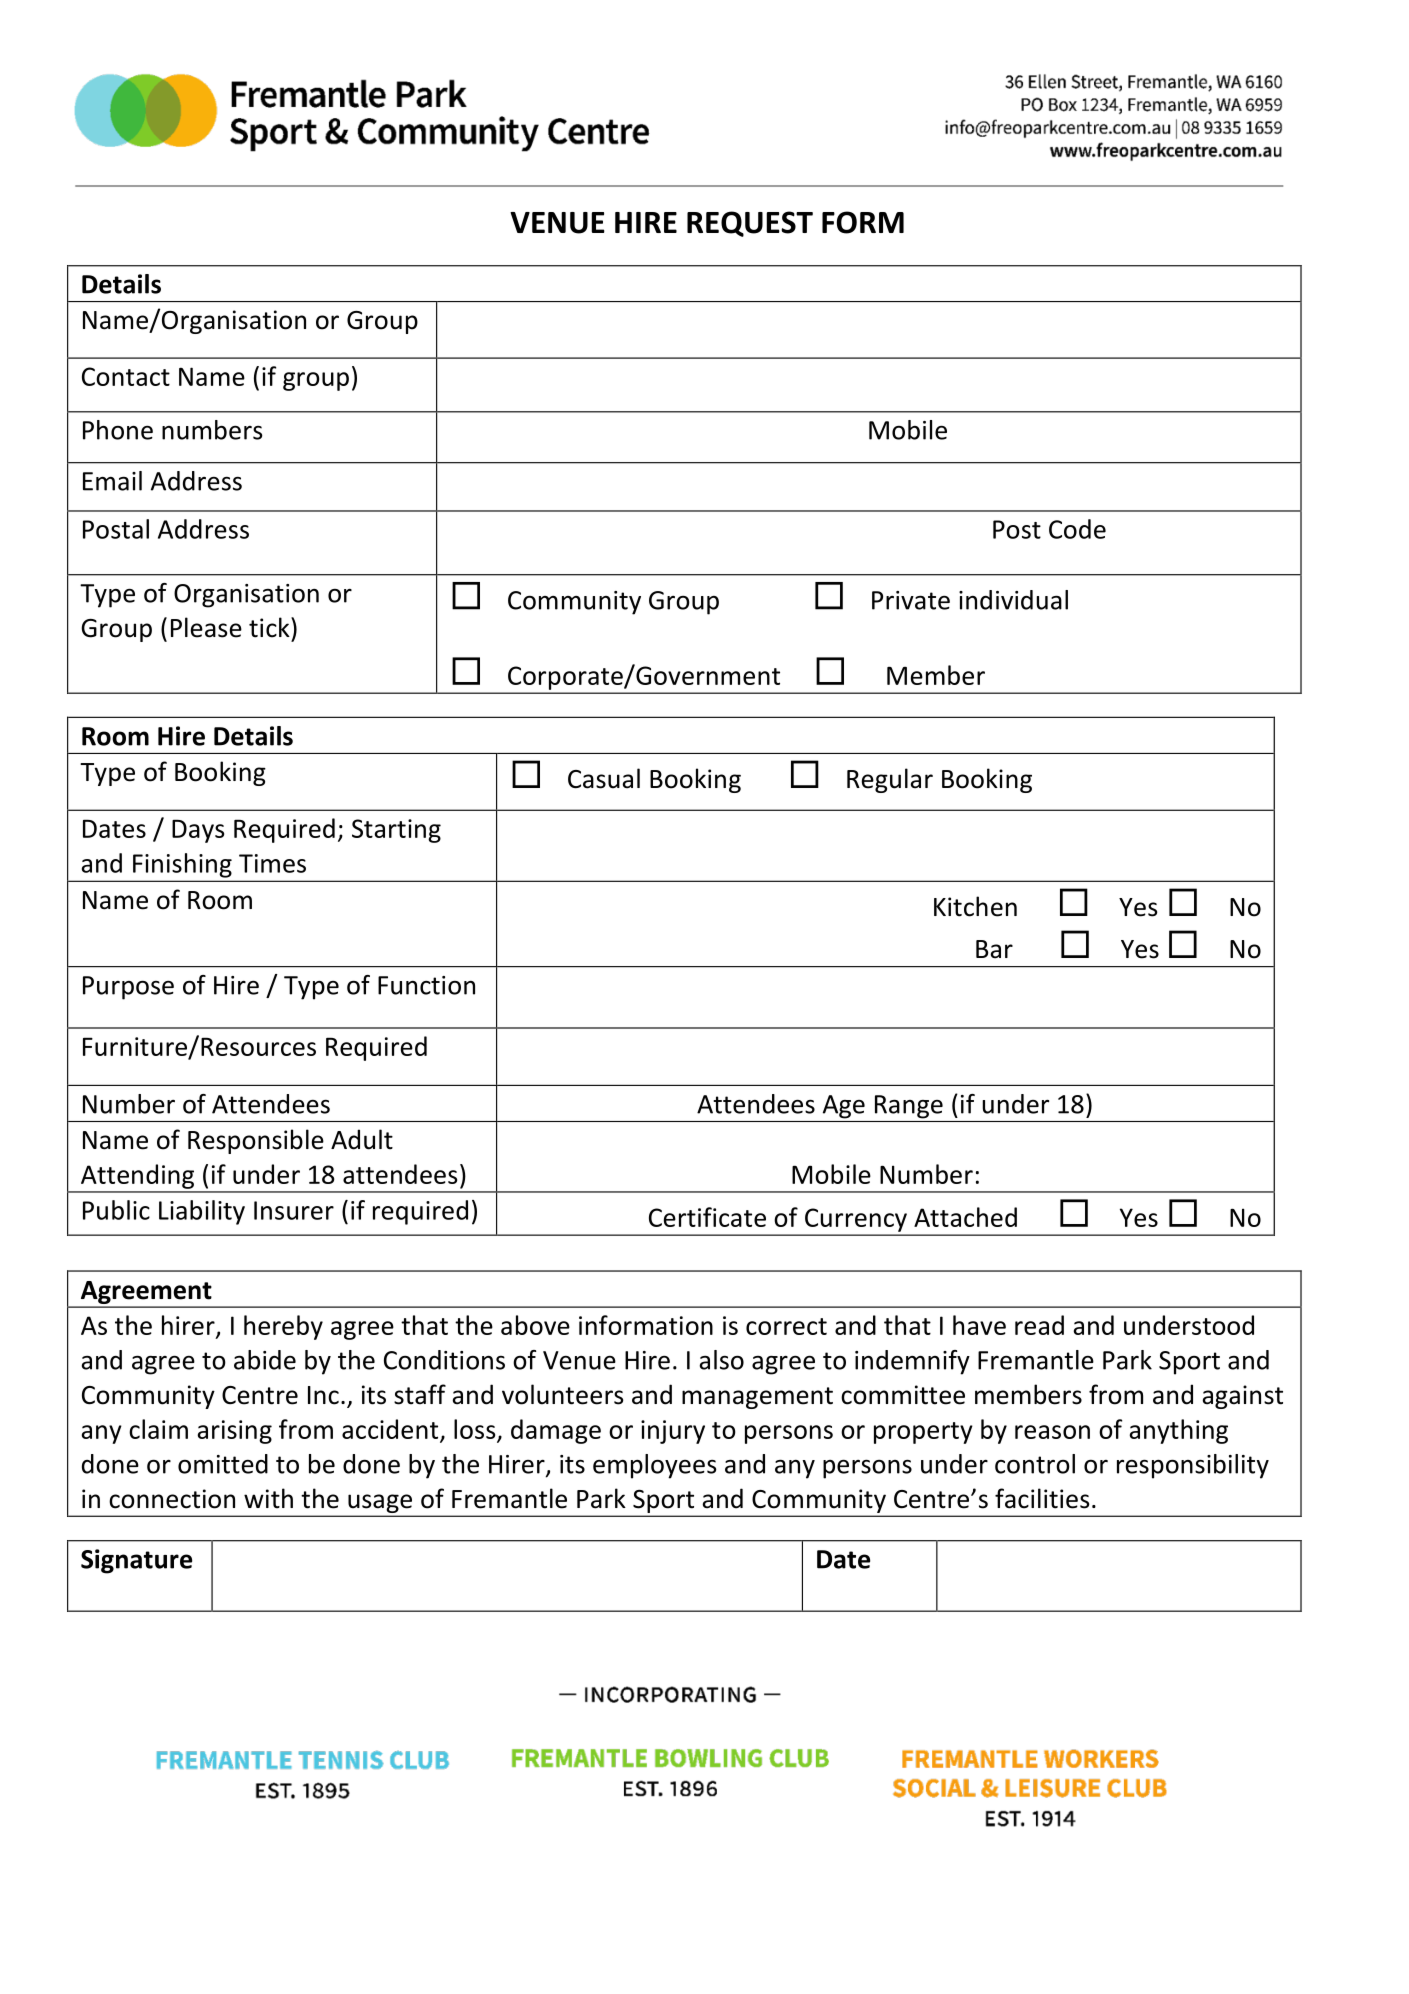 Image resolution: width=1409 pixels, height=1994 pixels. Describe the element at coordinates (126, 376) in the screenshot. I see `Contact` at that location.
